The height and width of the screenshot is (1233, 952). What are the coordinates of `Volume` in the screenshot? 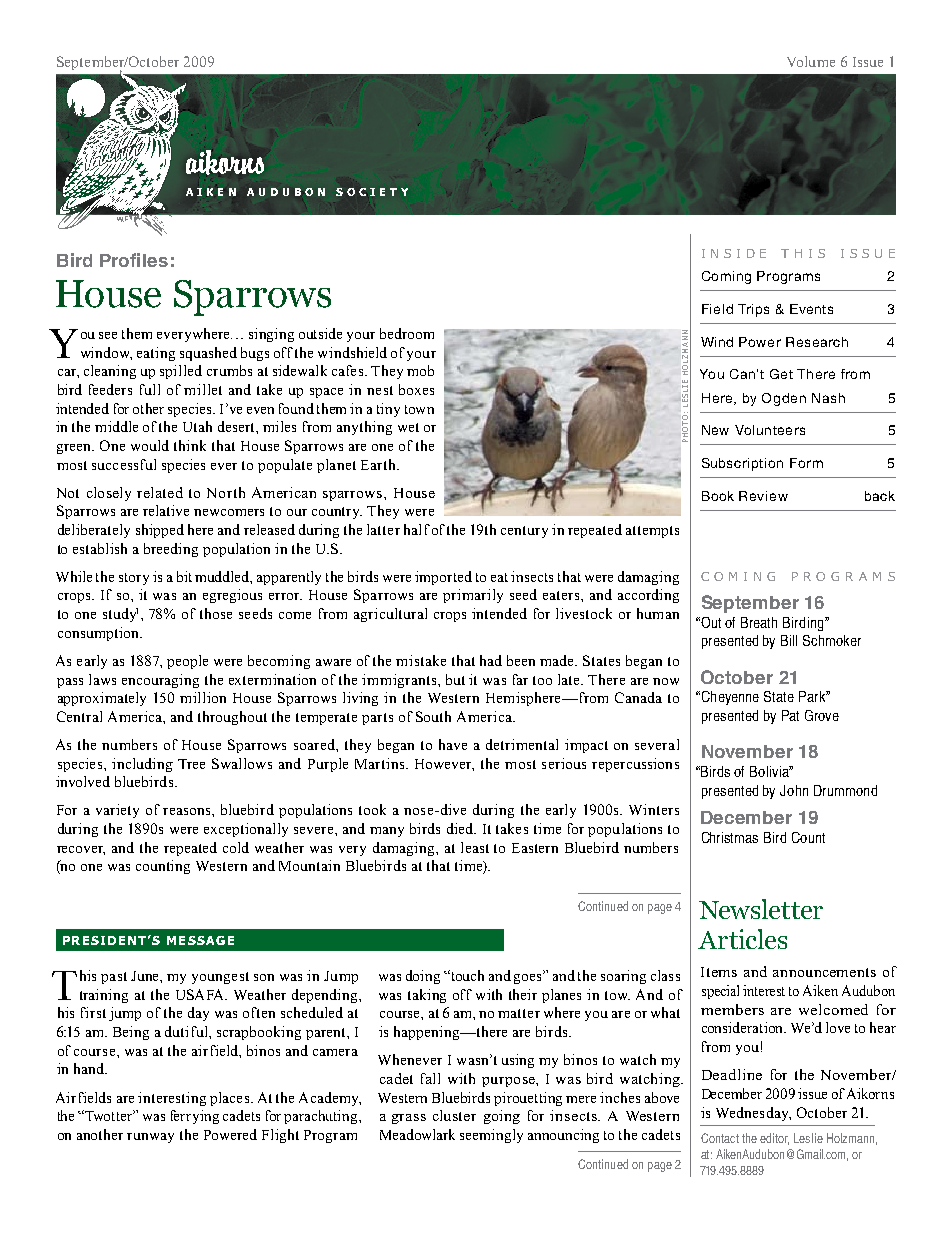 It's located at (811, 61).
